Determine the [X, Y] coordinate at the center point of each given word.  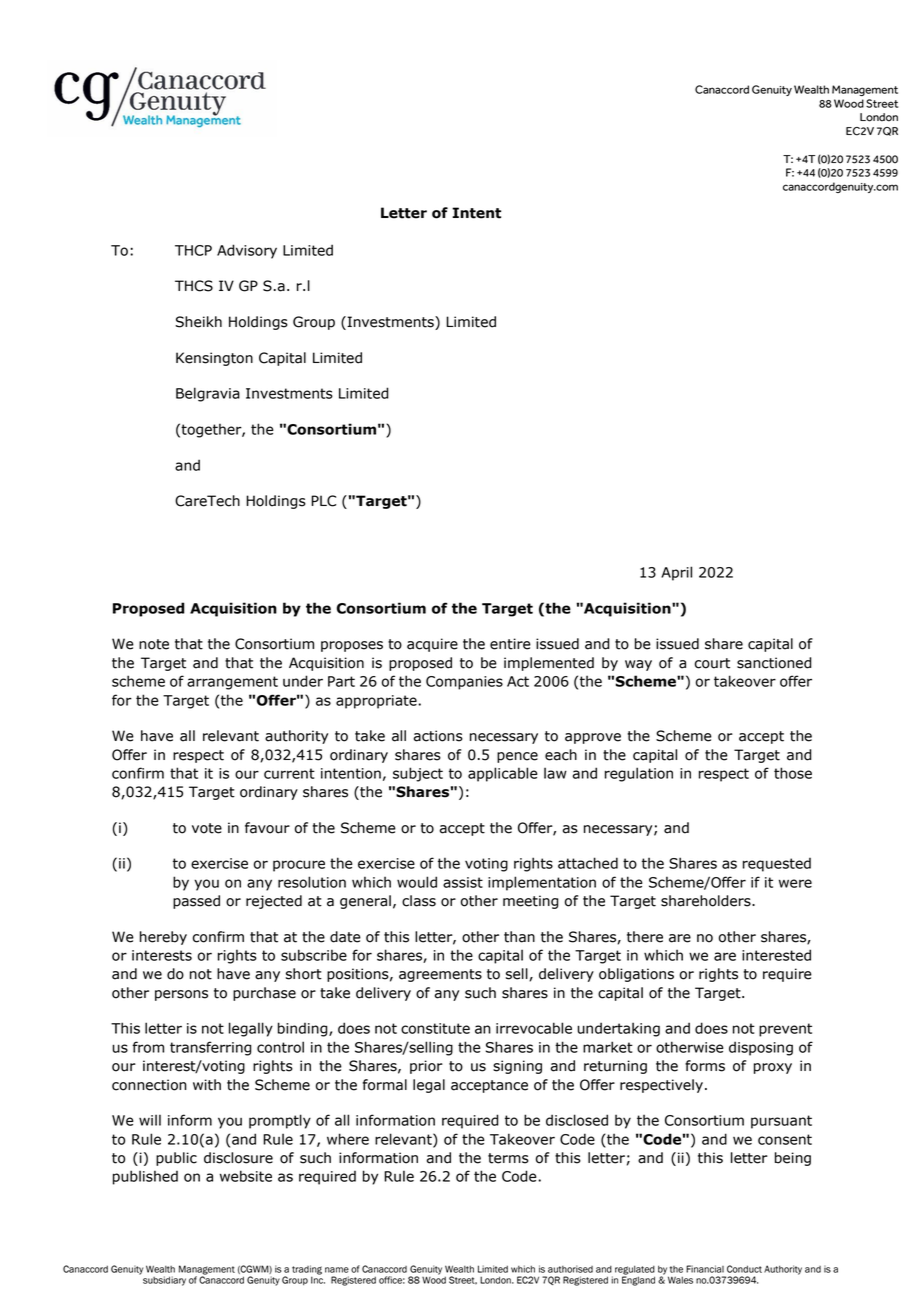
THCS [194, 286]
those [793, 773]
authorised [570, 1269]
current [289, 773]
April [676, 573]
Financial [705, 1269]
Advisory [247, 251]
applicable [503, 774]
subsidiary [164, 1281]
